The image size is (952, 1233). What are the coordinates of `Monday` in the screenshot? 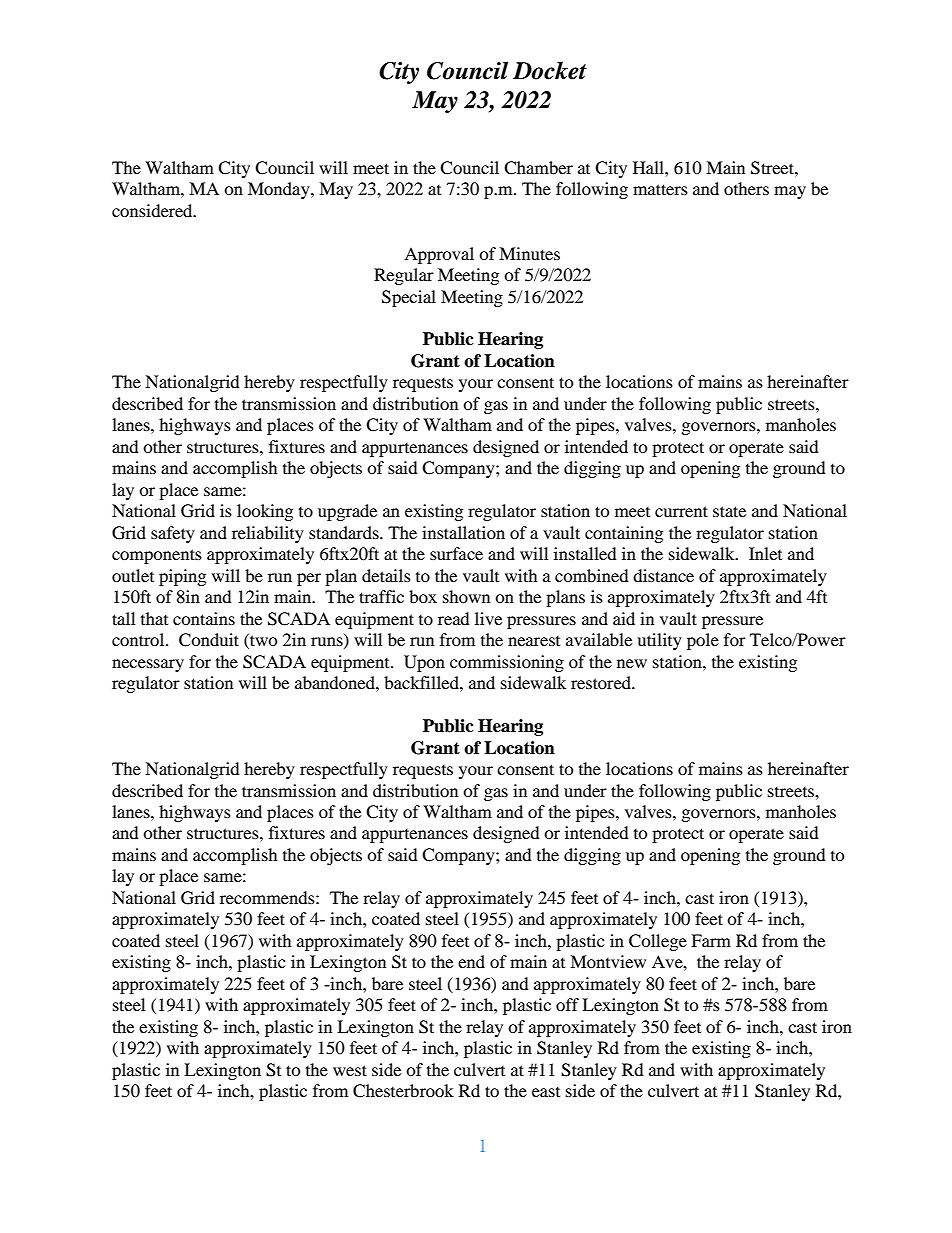 It's located at (280, 190).
